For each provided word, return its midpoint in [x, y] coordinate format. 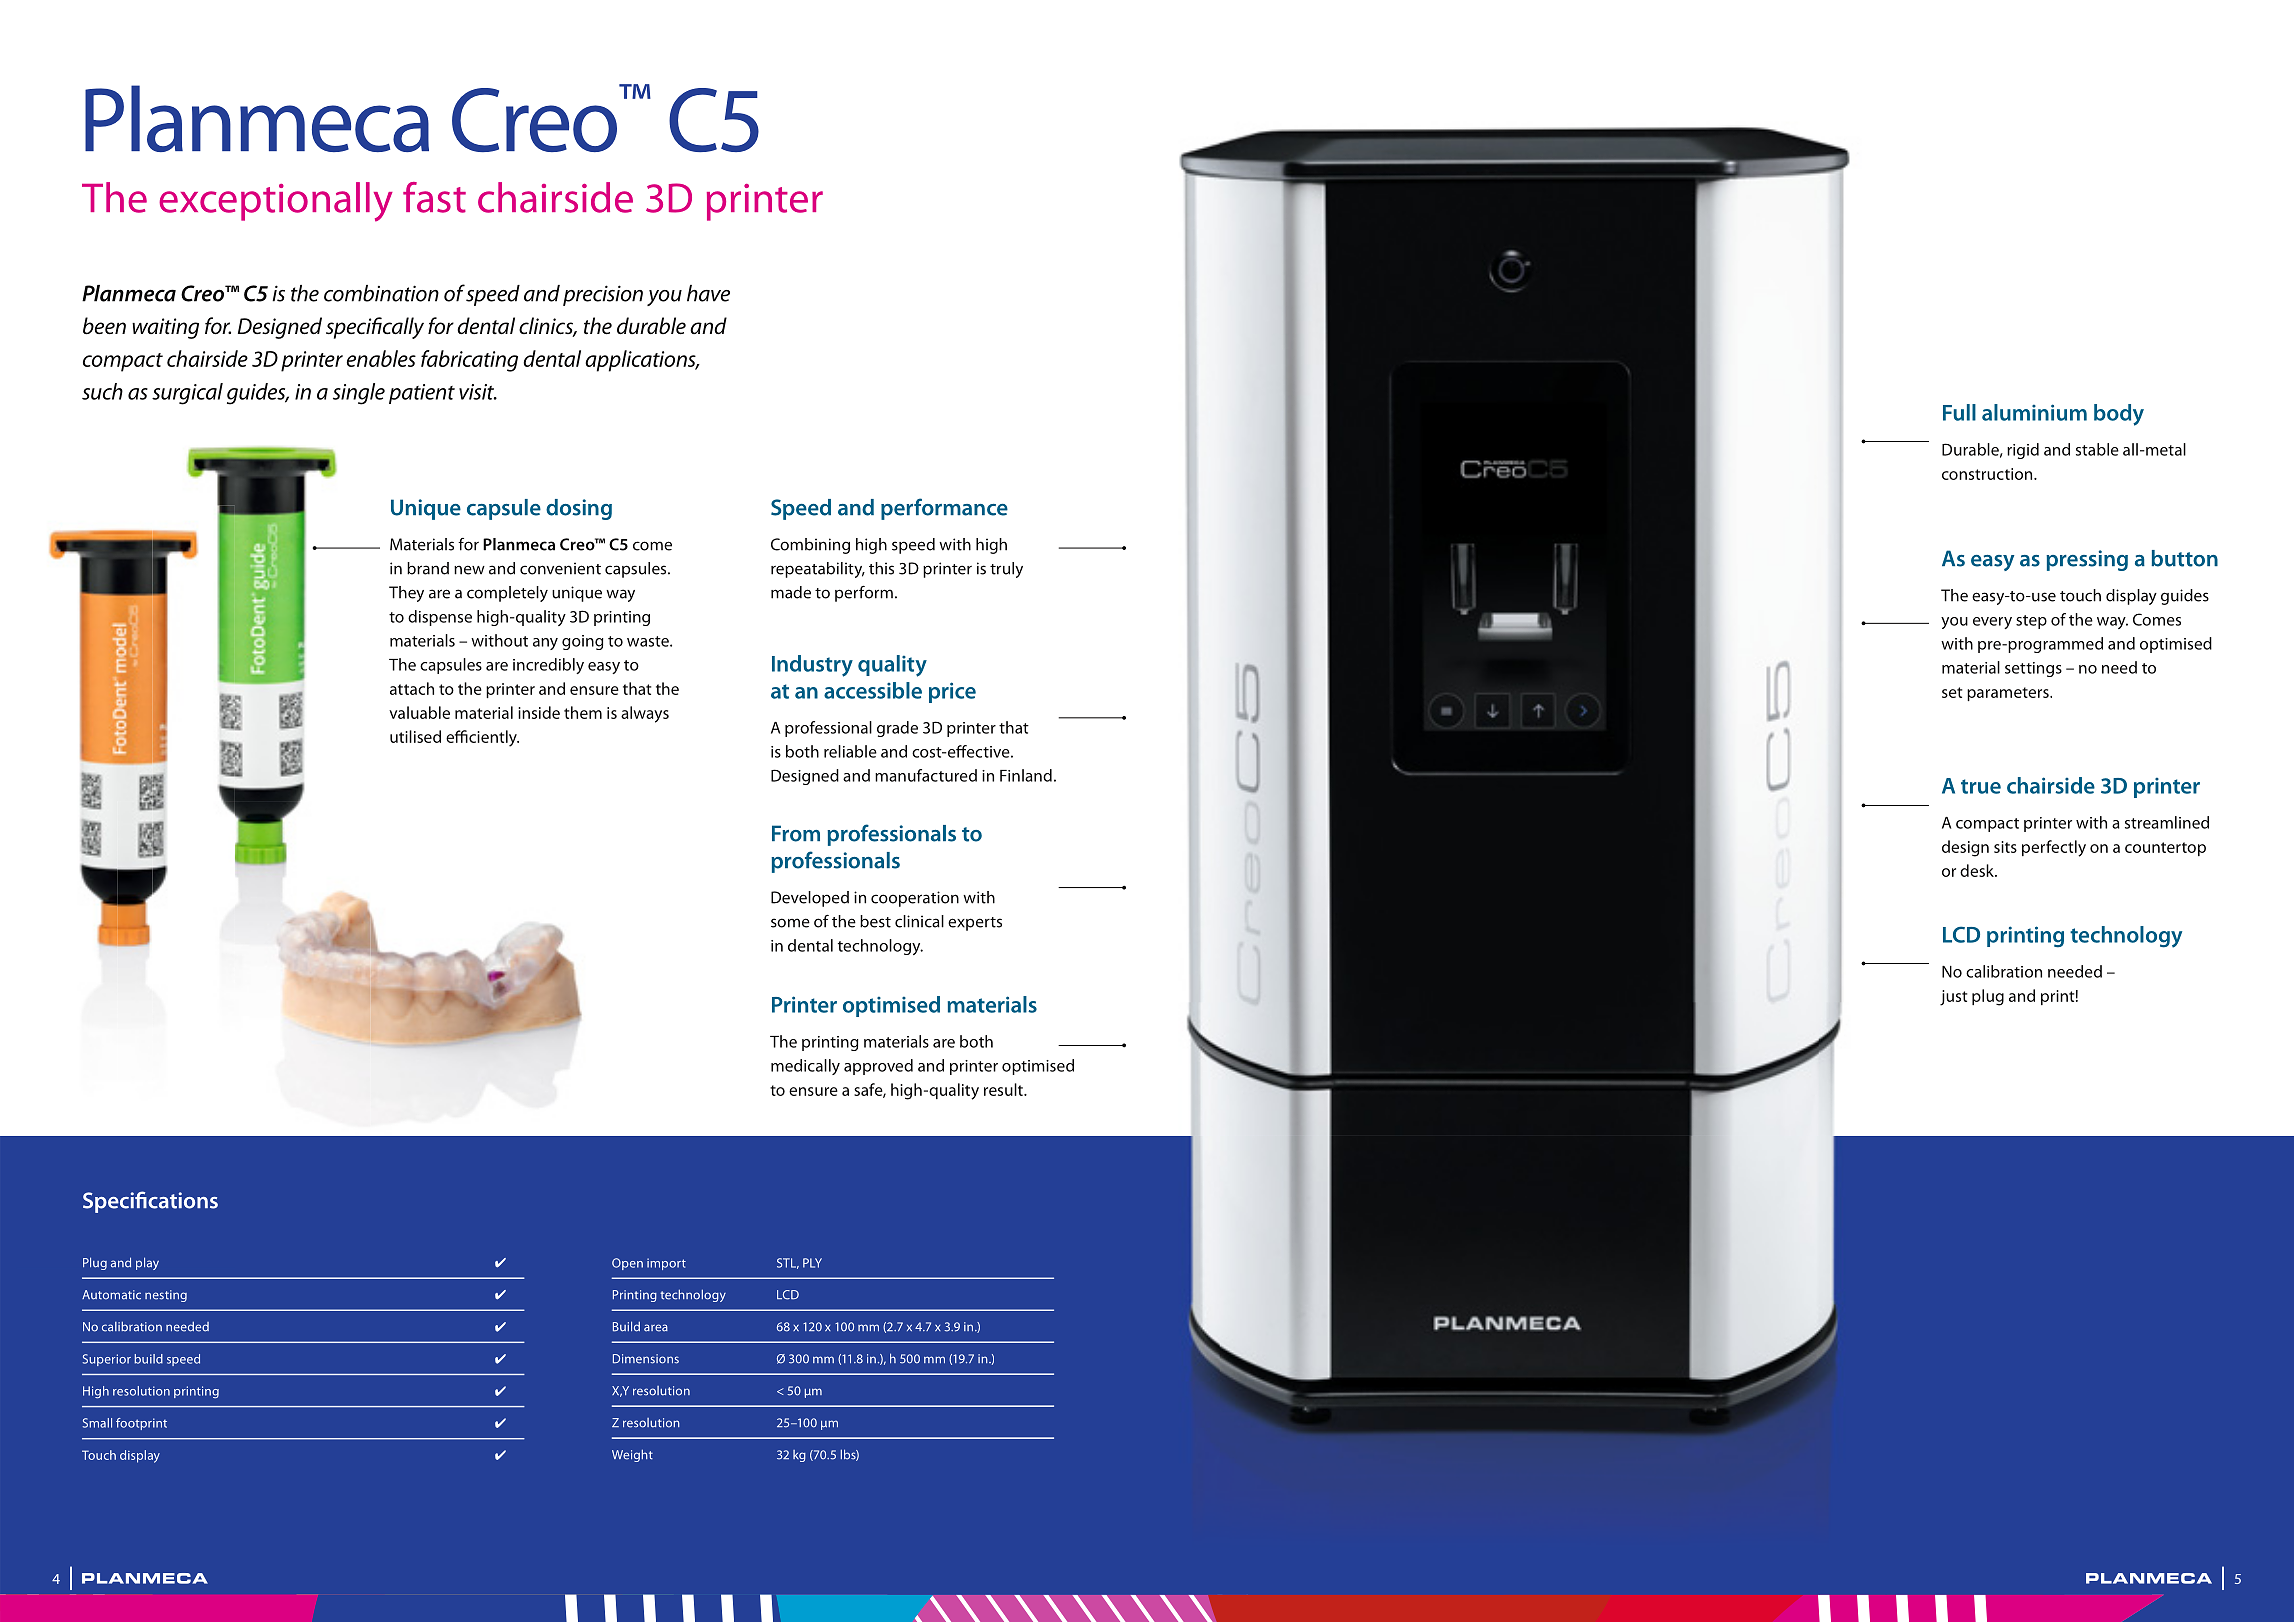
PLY [812, 1263]
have [708, 293]
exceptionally [276, 202]
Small [97, 1423]
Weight [632, 1455]
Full [1959, 412]
